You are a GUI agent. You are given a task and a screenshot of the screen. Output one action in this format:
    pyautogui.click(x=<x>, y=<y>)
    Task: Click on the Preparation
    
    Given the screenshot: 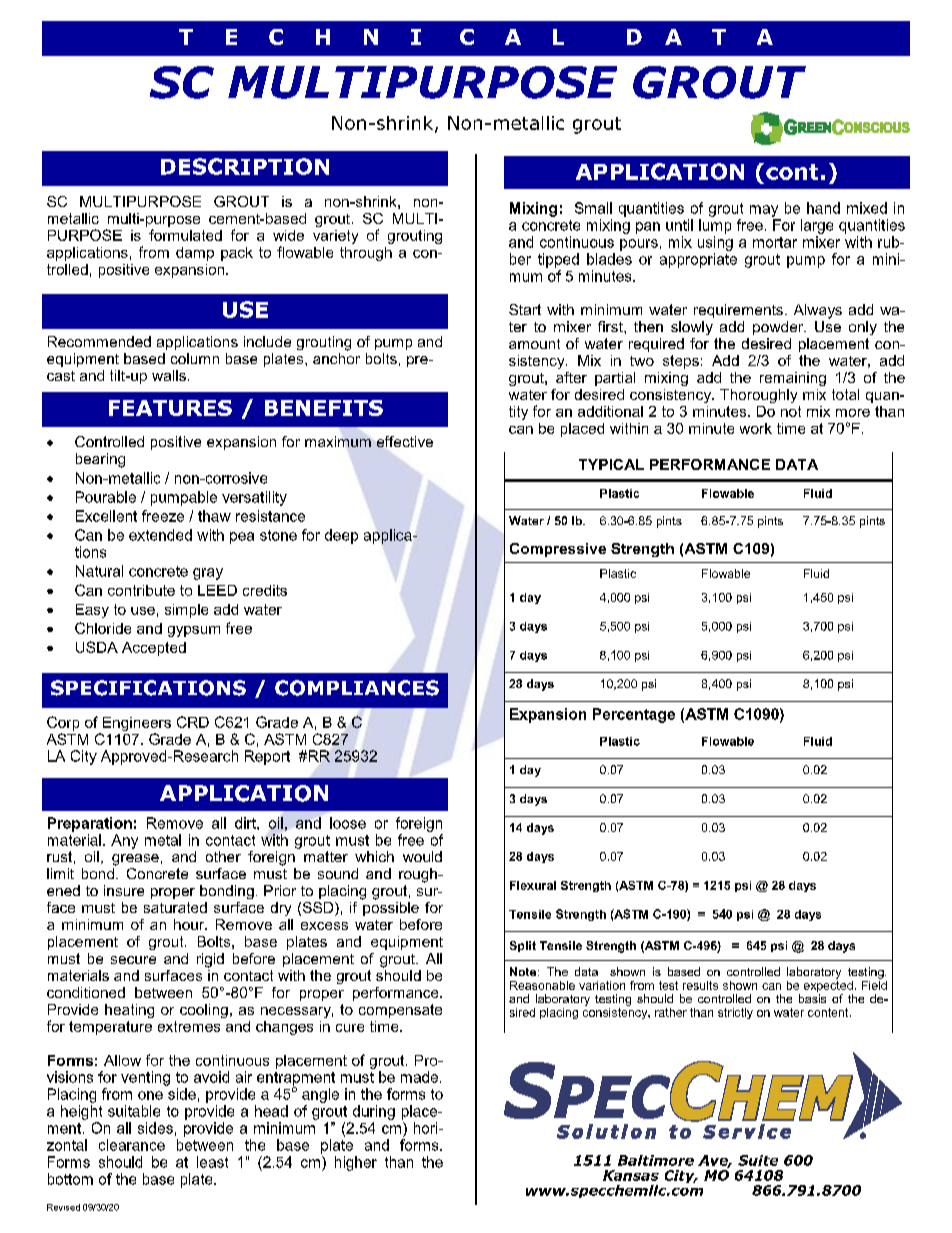 What is the action you would take?
    pyautogui.click(x=90, y=824)
